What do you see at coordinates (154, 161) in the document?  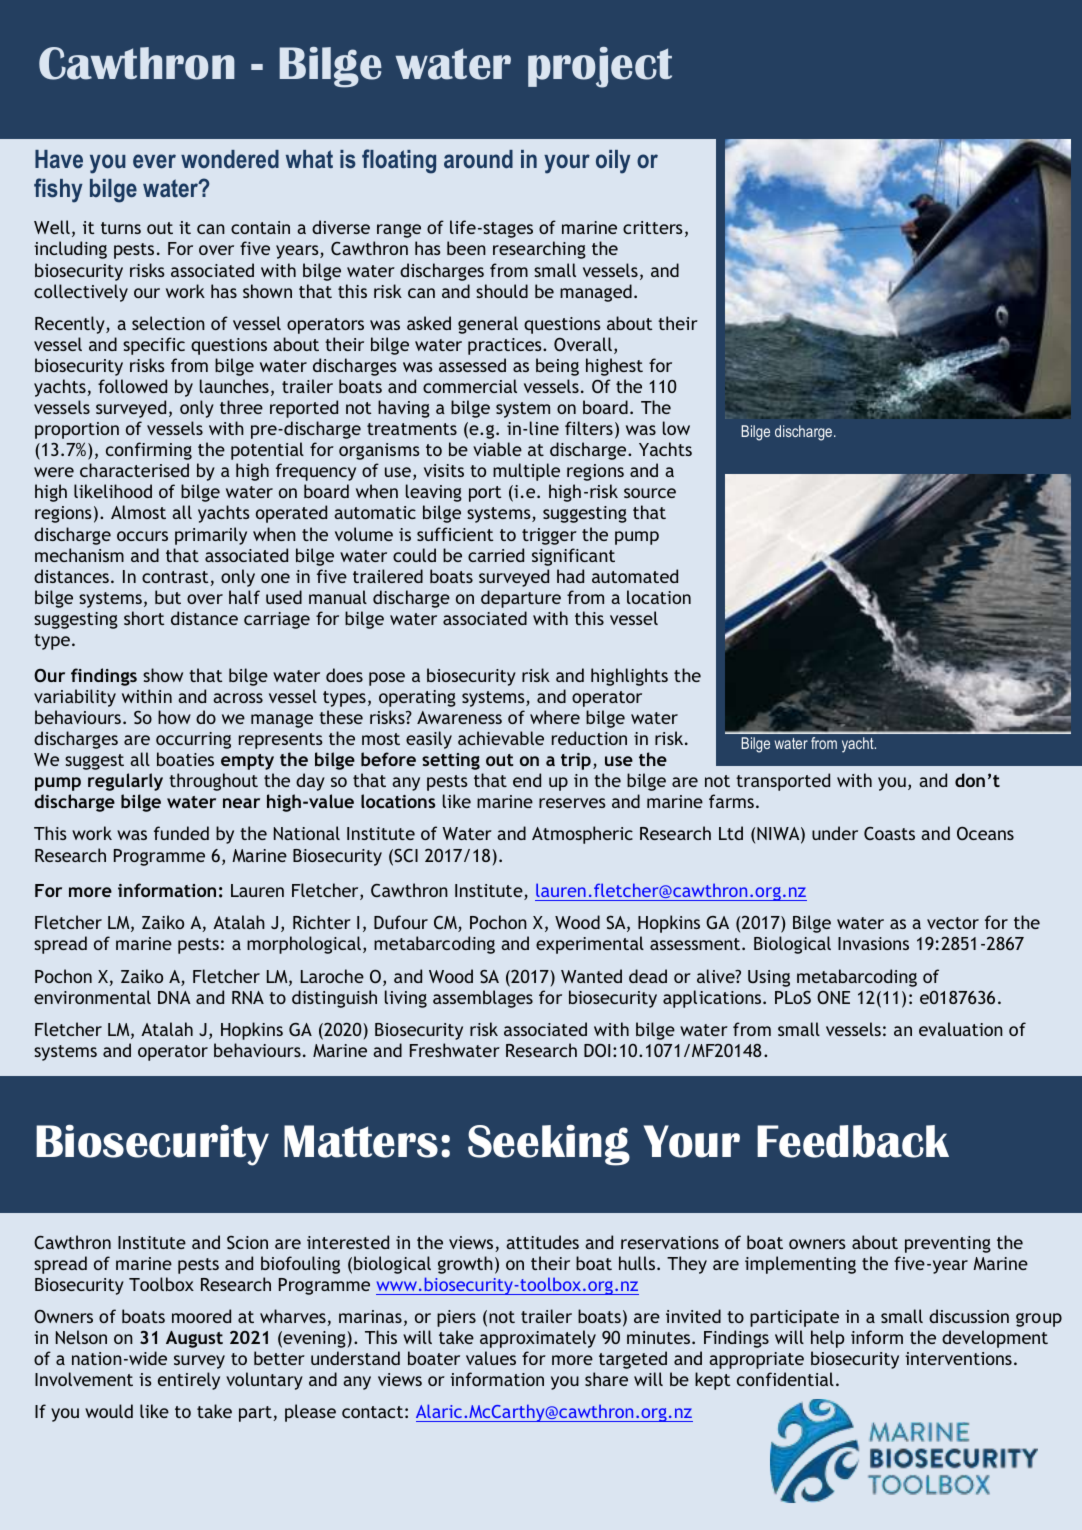 I see `ever` at bounding box center [154, 161].
